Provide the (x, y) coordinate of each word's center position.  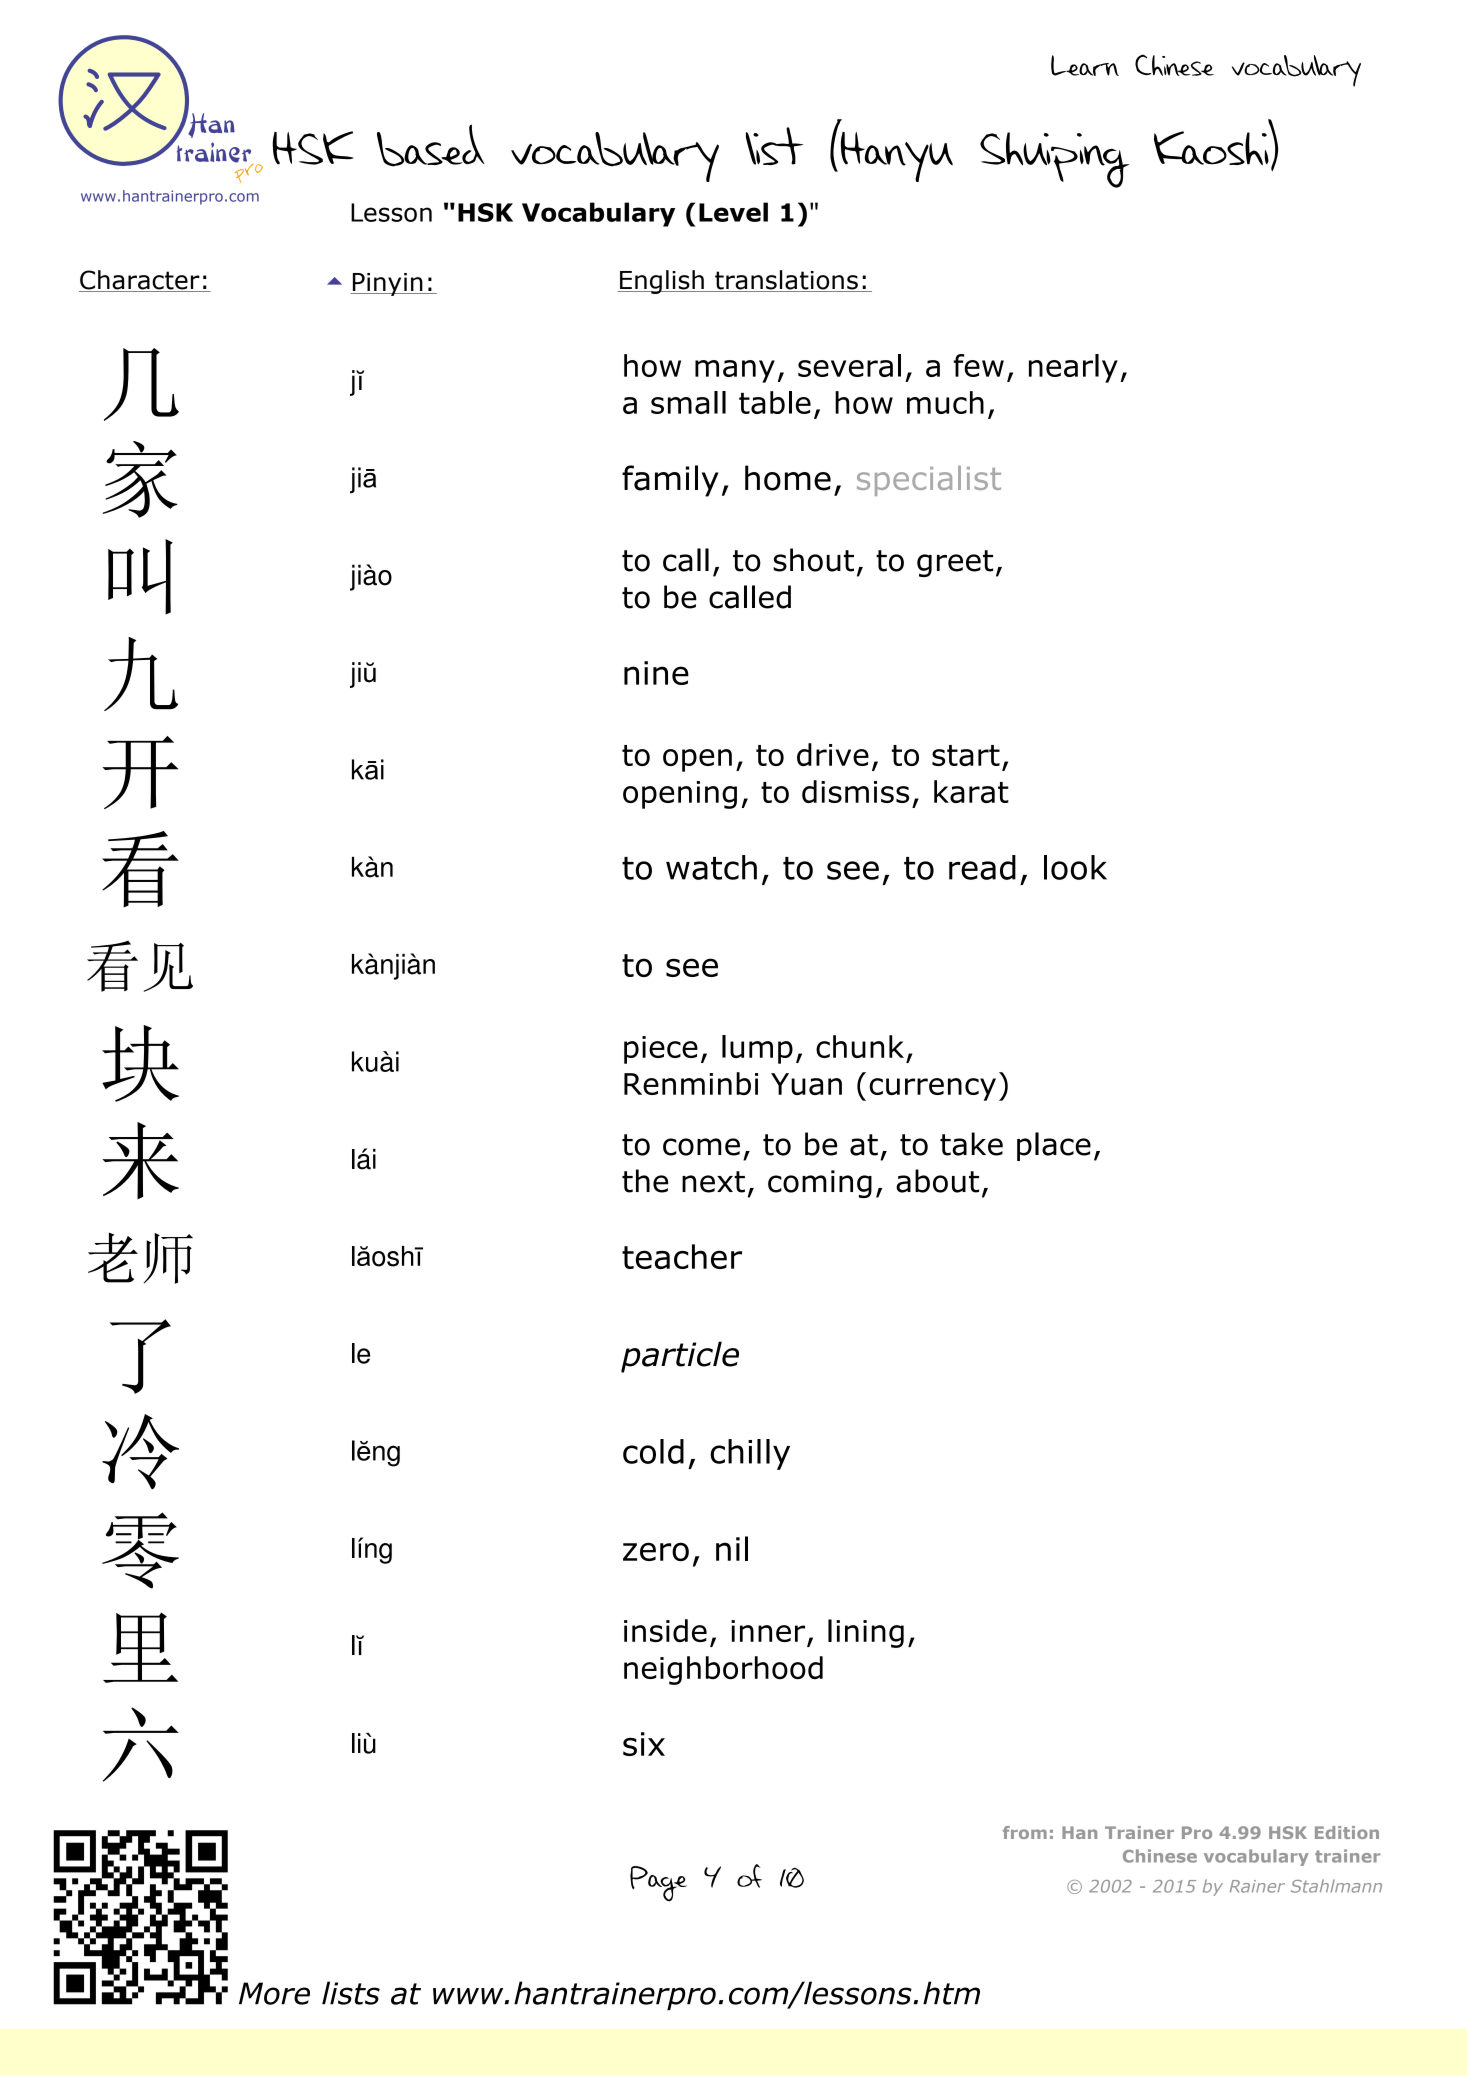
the (645, 1181)
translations (786, 281)
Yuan (806, 1084)
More (274, 1993)
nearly (1073, 368)
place (1054, 1146)
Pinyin (388, 284)
